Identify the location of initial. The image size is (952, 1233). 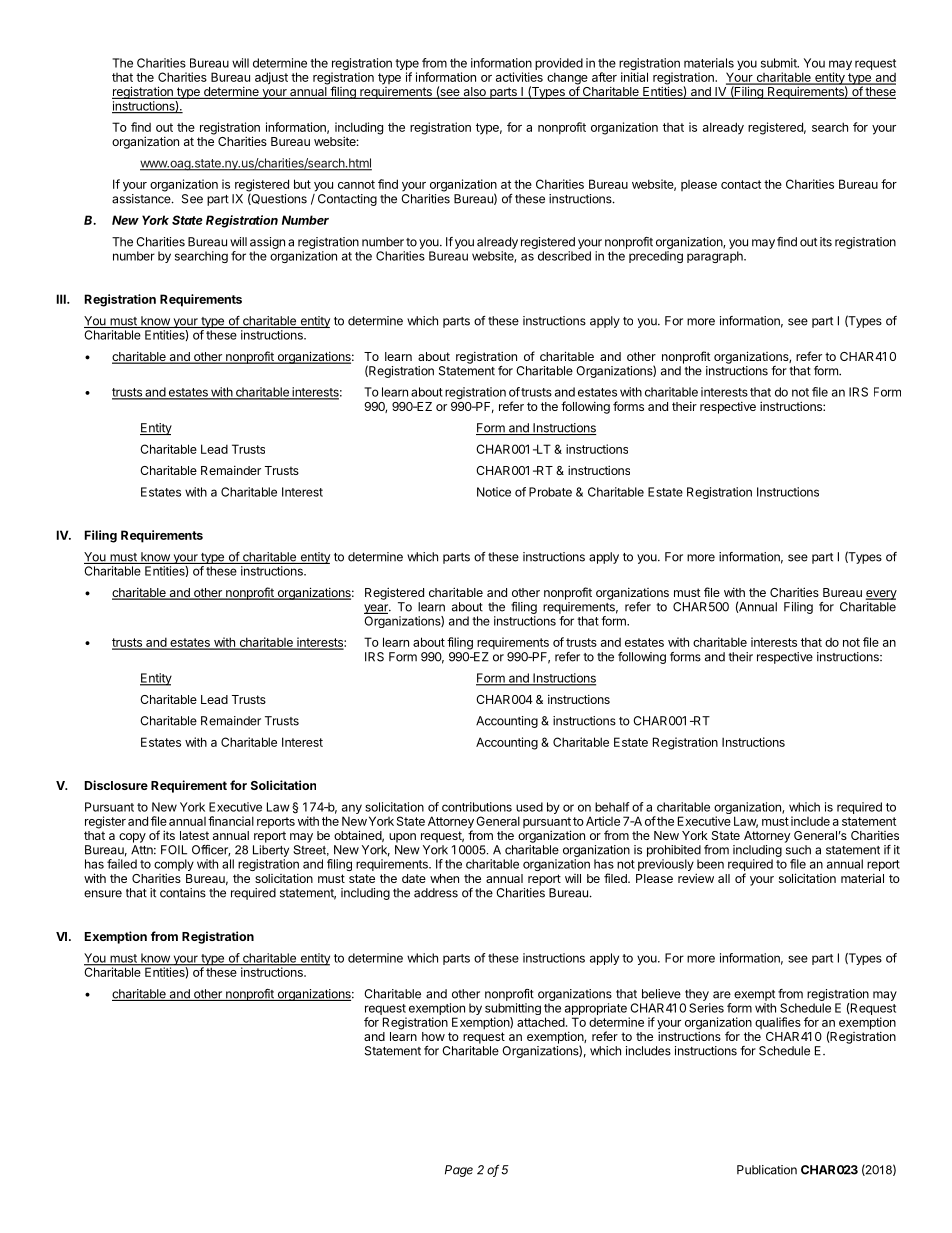
(634, 77).
